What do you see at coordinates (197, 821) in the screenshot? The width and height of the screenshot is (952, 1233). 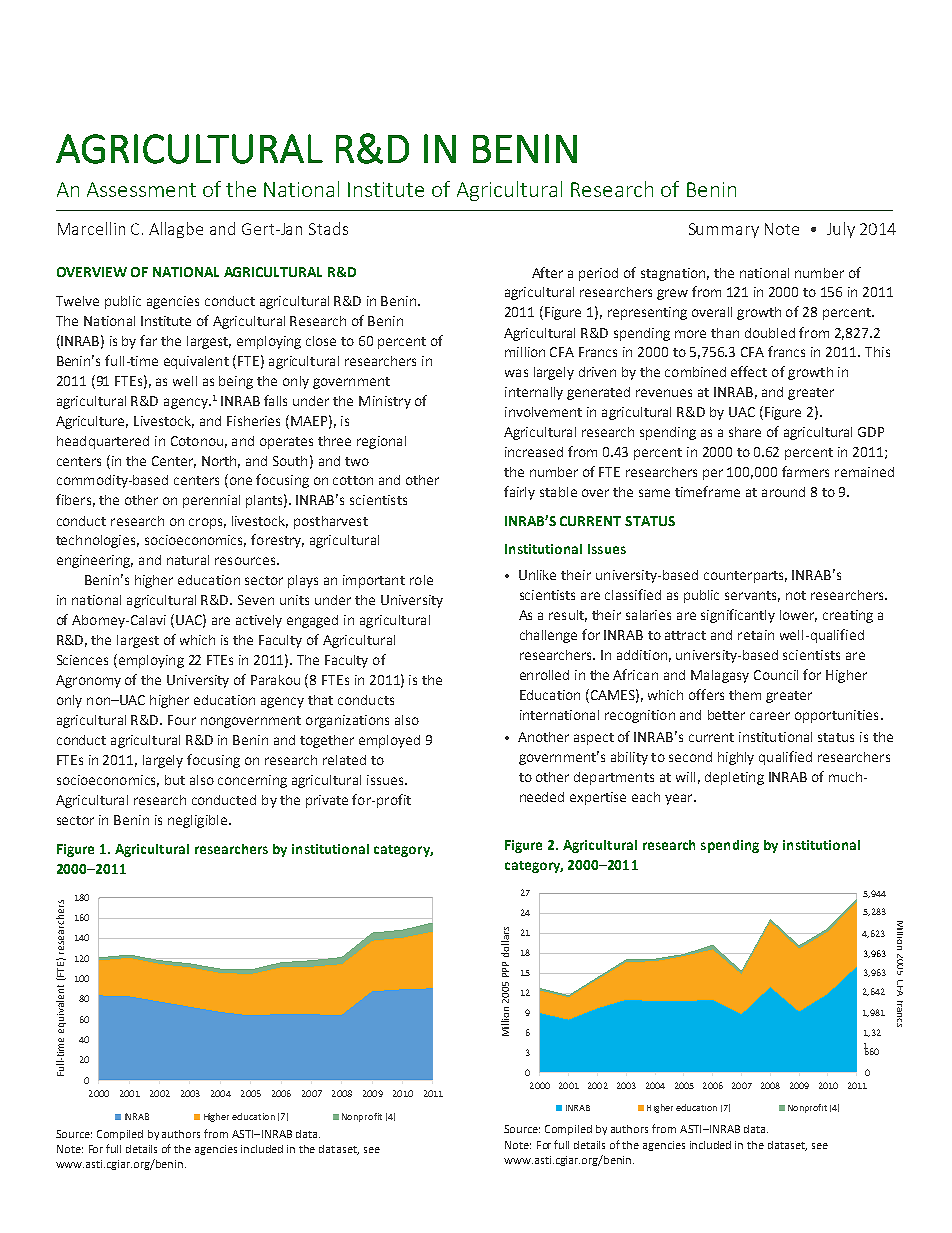 I see `negligible` at bounding box center [197, 821].
